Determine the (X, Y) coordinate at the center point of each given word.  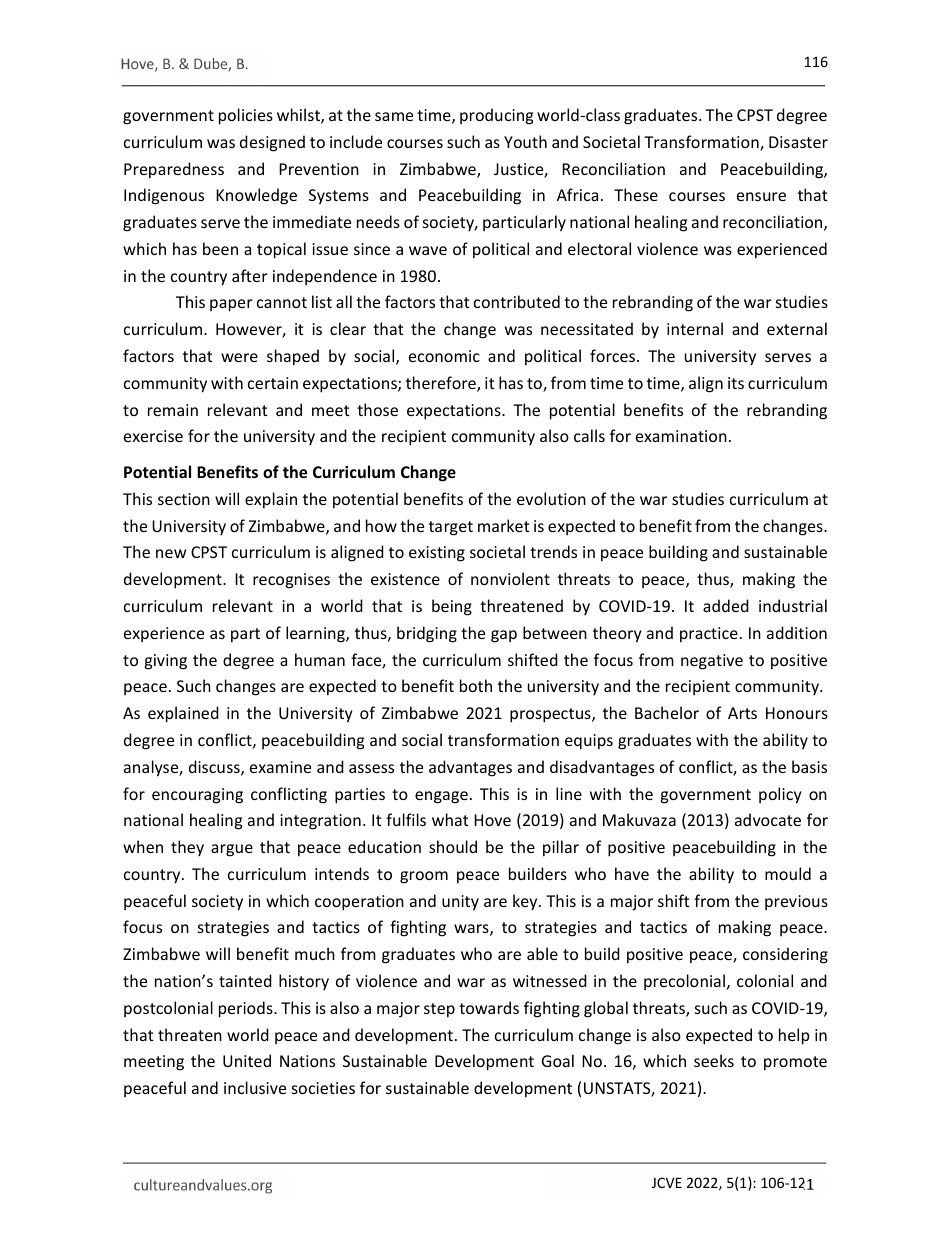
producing (496, 116)
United (247, 1060)
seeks (714, 1060)
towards (489, 1007)
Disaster (798, 142)
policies (246, 116)
